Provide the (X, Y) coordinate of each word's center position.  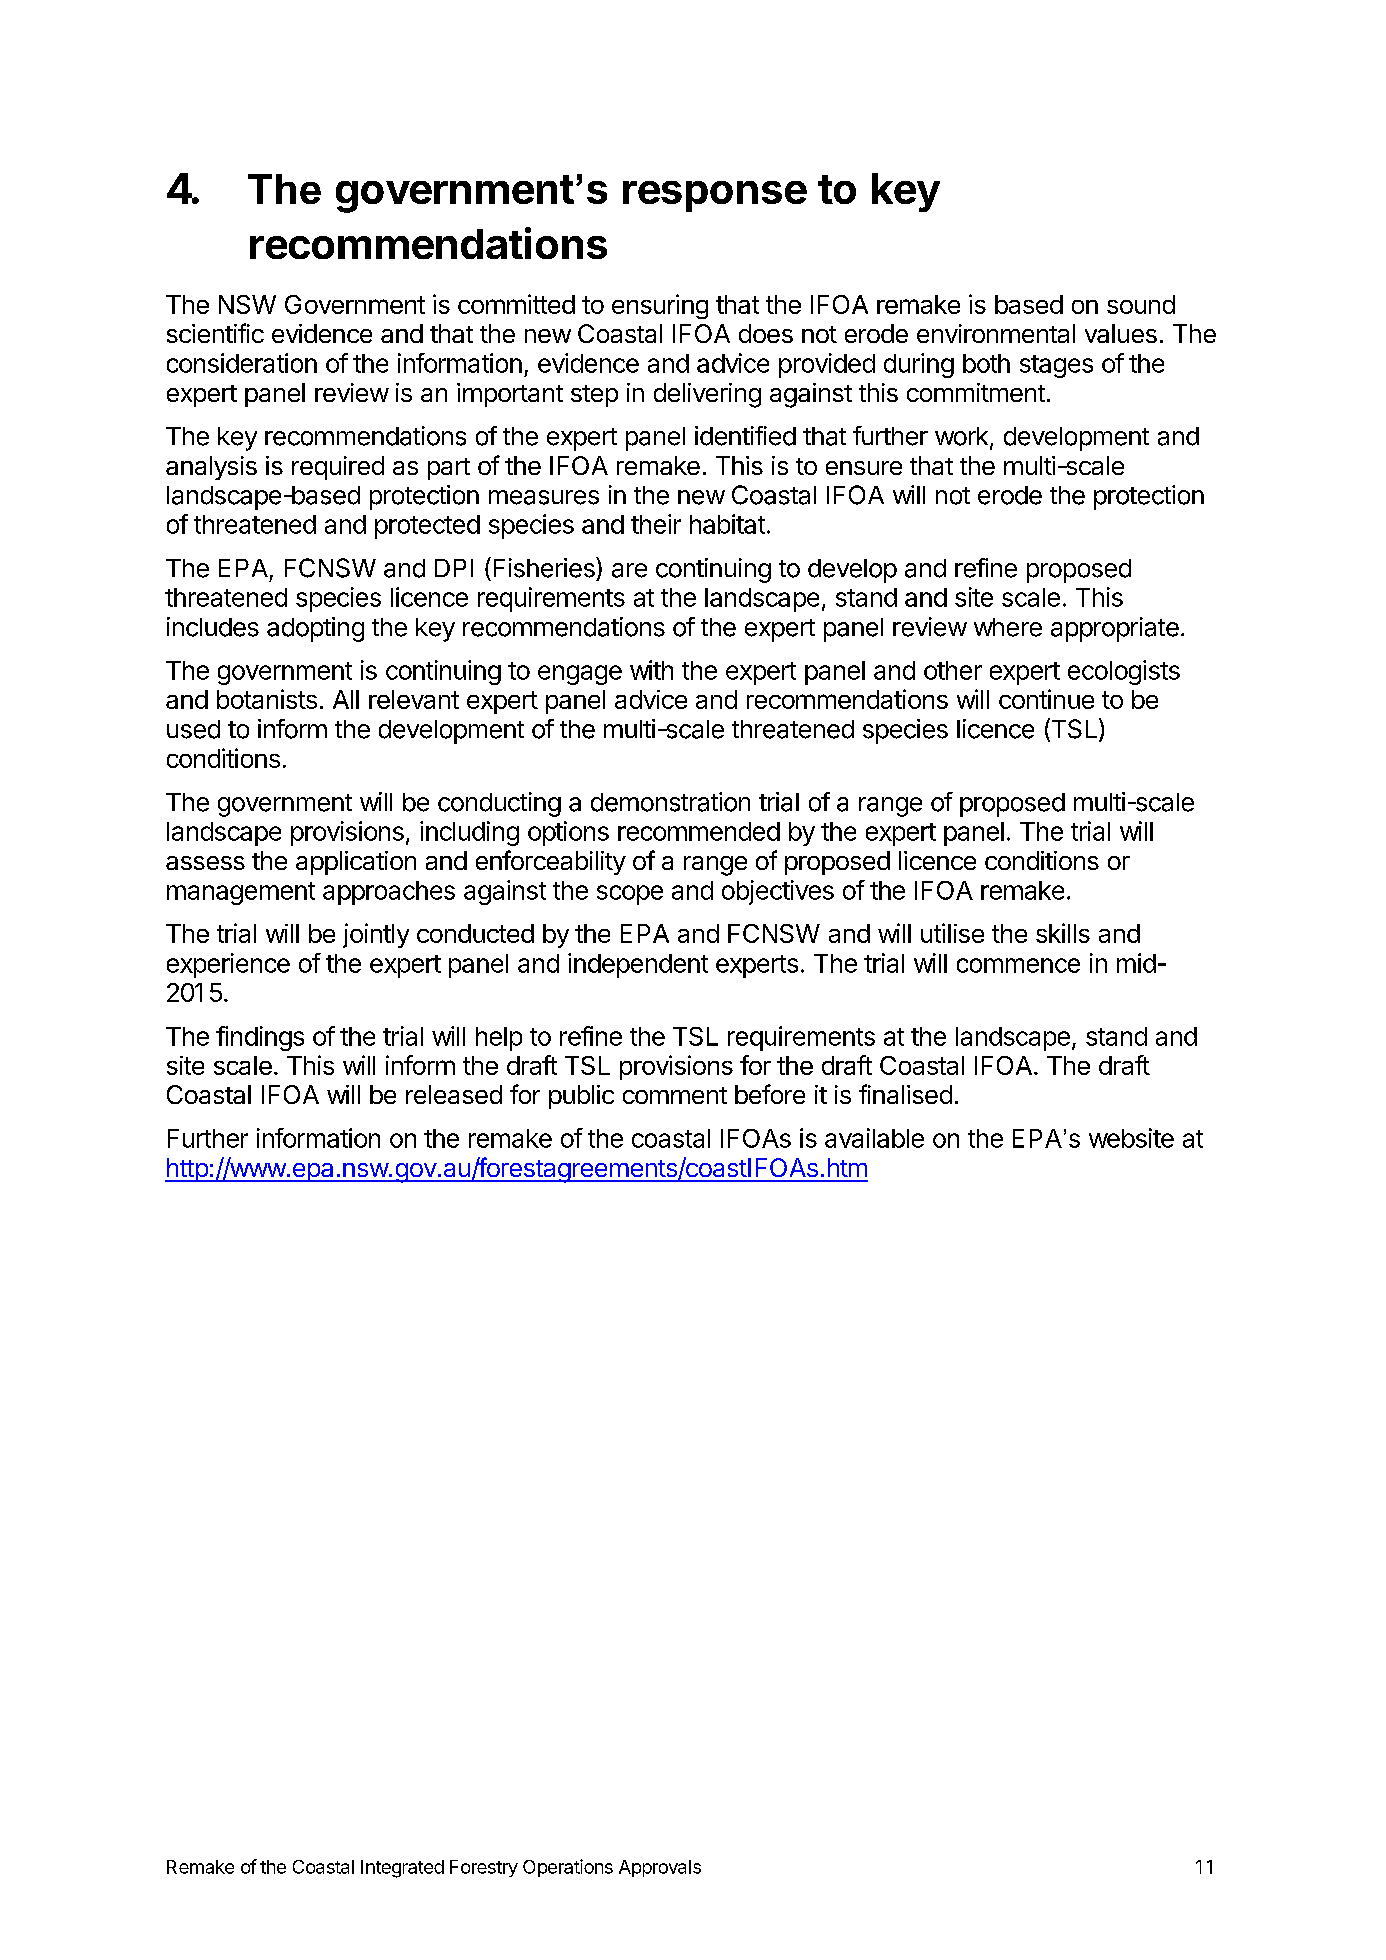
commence (1018, 965)
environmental (996, 333)
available (874, 1138)
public (581, 1097)
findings (260, 1038)
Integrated (402, 1869)
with (651, 670)
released (454, 1094)
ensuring (660, 306)
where (1008, 627)
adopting (315, 629)
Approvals (660, 1868)
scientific (215, 333)
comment (675, 1095)
